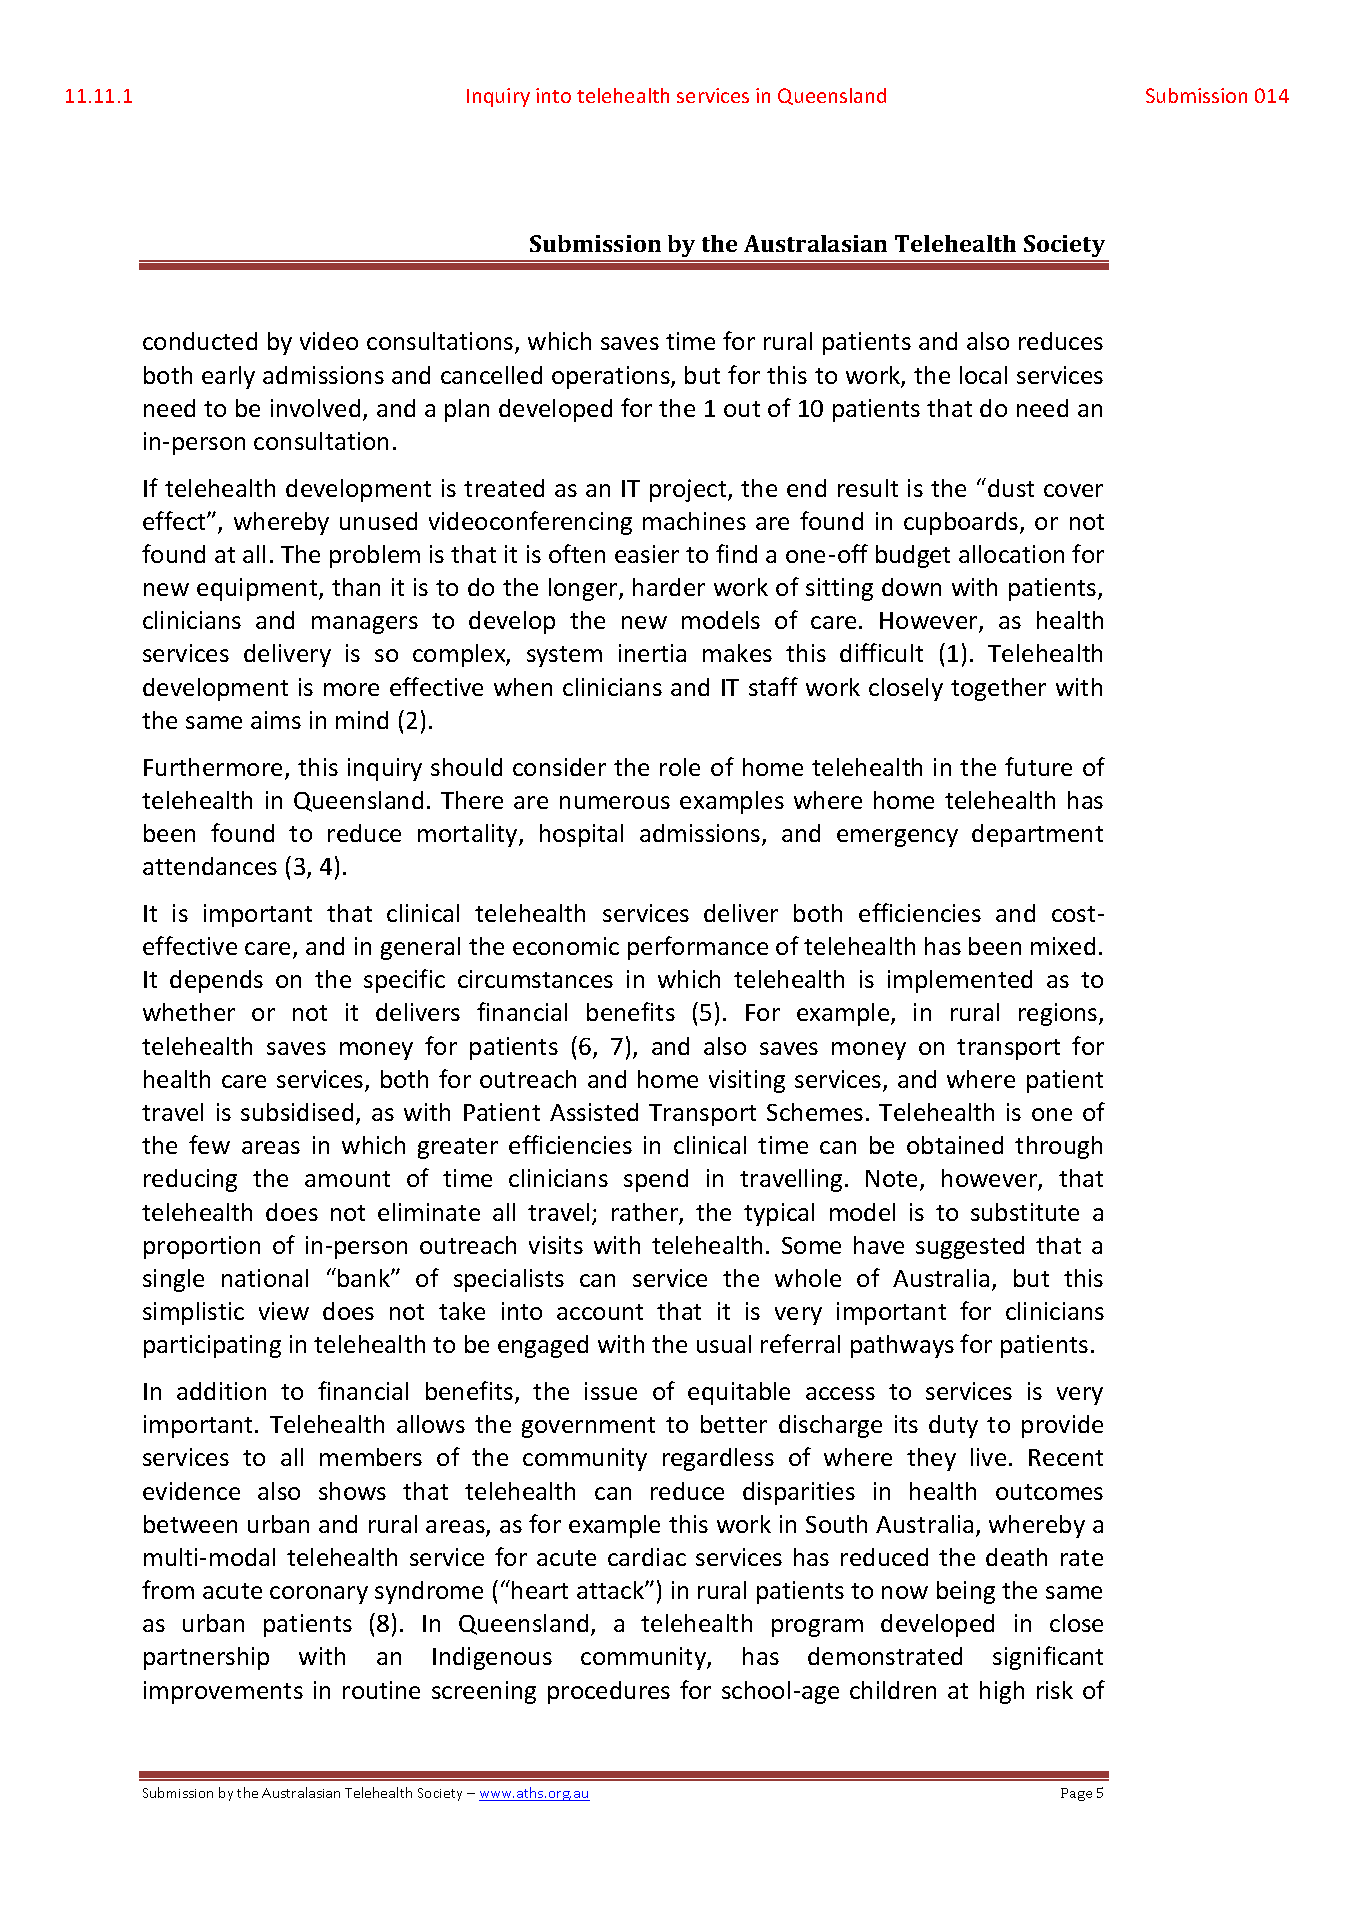  I want to click on obtained, so click(955, 1145).
